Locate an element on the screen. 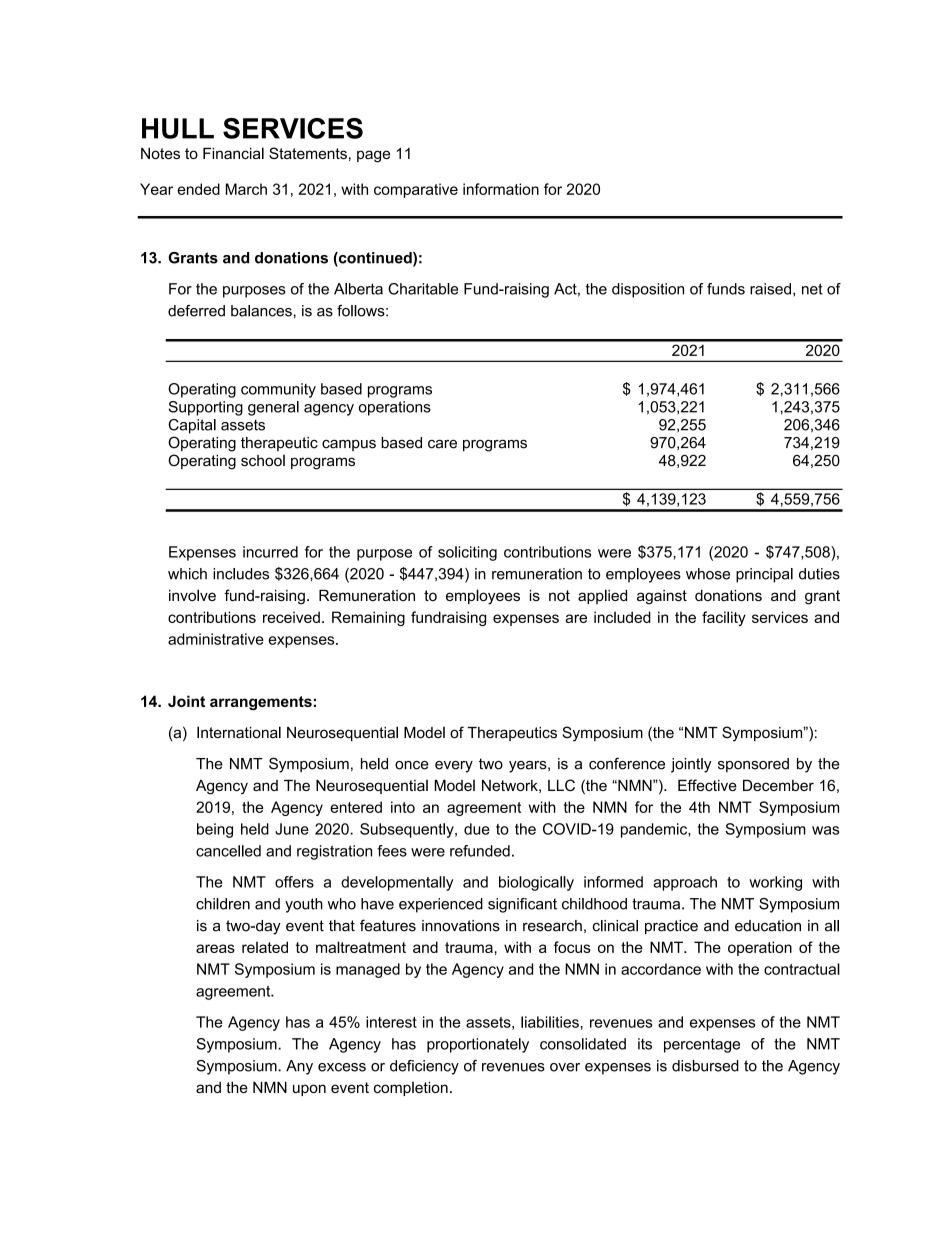 This screenshot has width=952, height=1233. raised is located at coordinates (770, 289).
